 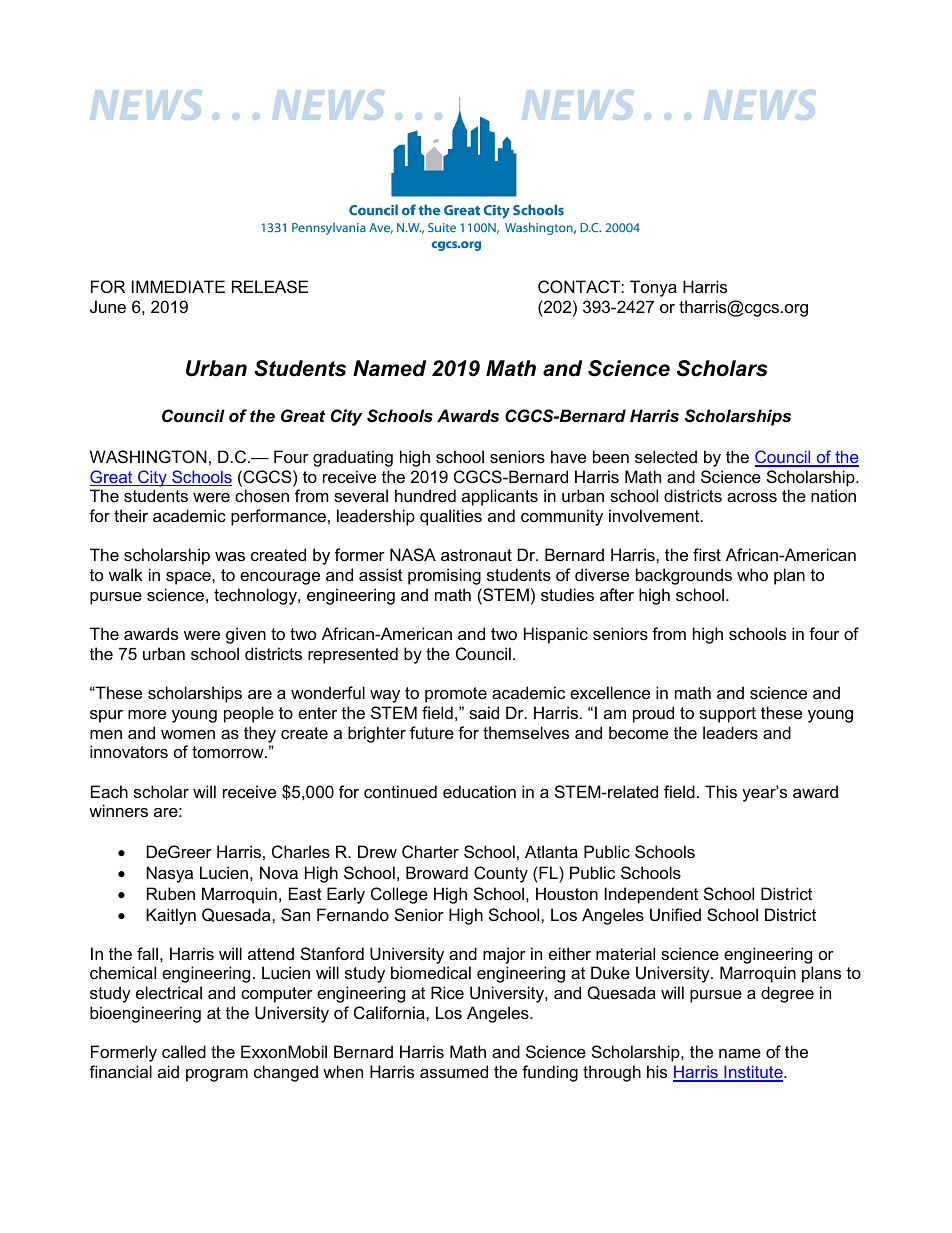 I want to click on CONTACT, so click(x=580, y=286).
